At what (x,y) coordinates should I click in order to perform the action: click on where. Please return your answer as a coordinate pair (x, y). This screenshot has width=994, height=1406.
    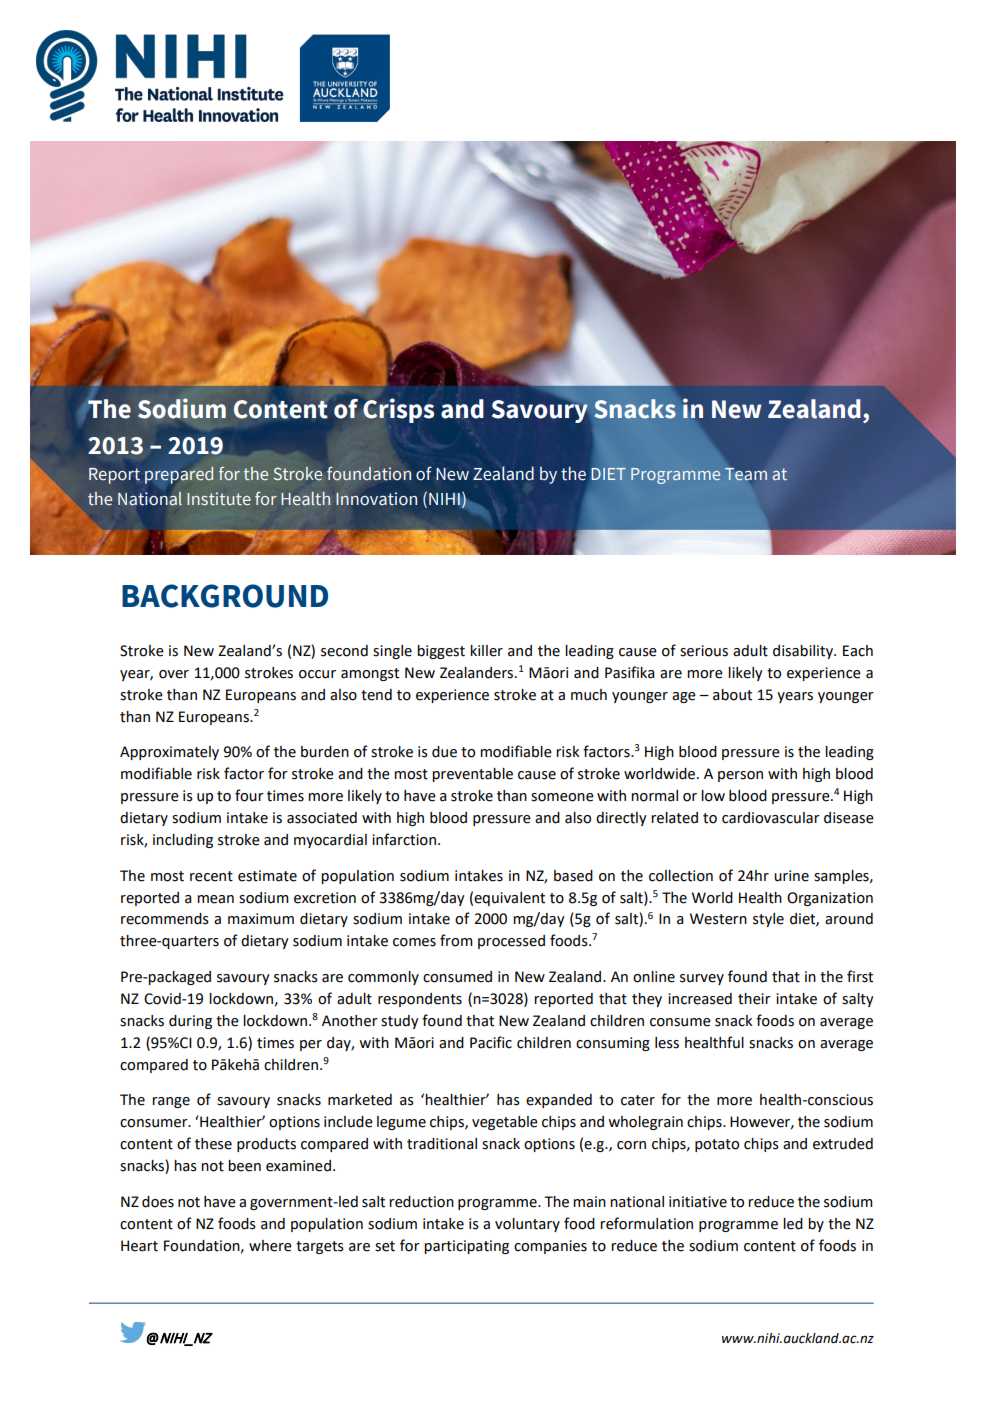
    Looking at the image, I should click on (270, 1246).
